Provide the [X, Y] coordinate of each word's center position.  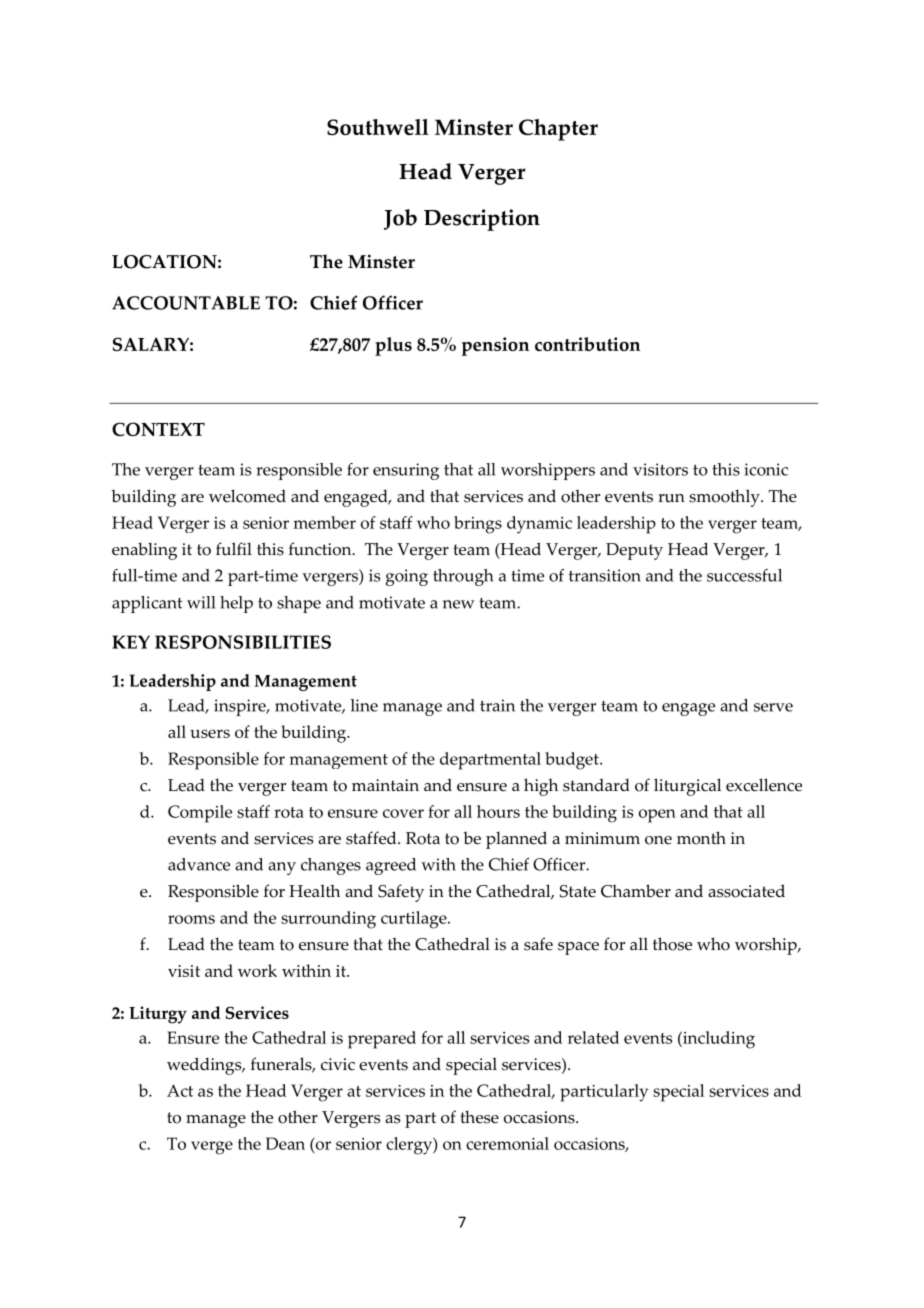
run [671, 498]
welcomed [247, 496]
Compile [200, 814]
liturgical [687, 787]
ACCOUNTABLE [186, 303]
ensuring [406, 471]
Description [482, 220]
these [479, 1117]
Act [180, 1090]
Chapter [558, 130]
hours [498, 811]
